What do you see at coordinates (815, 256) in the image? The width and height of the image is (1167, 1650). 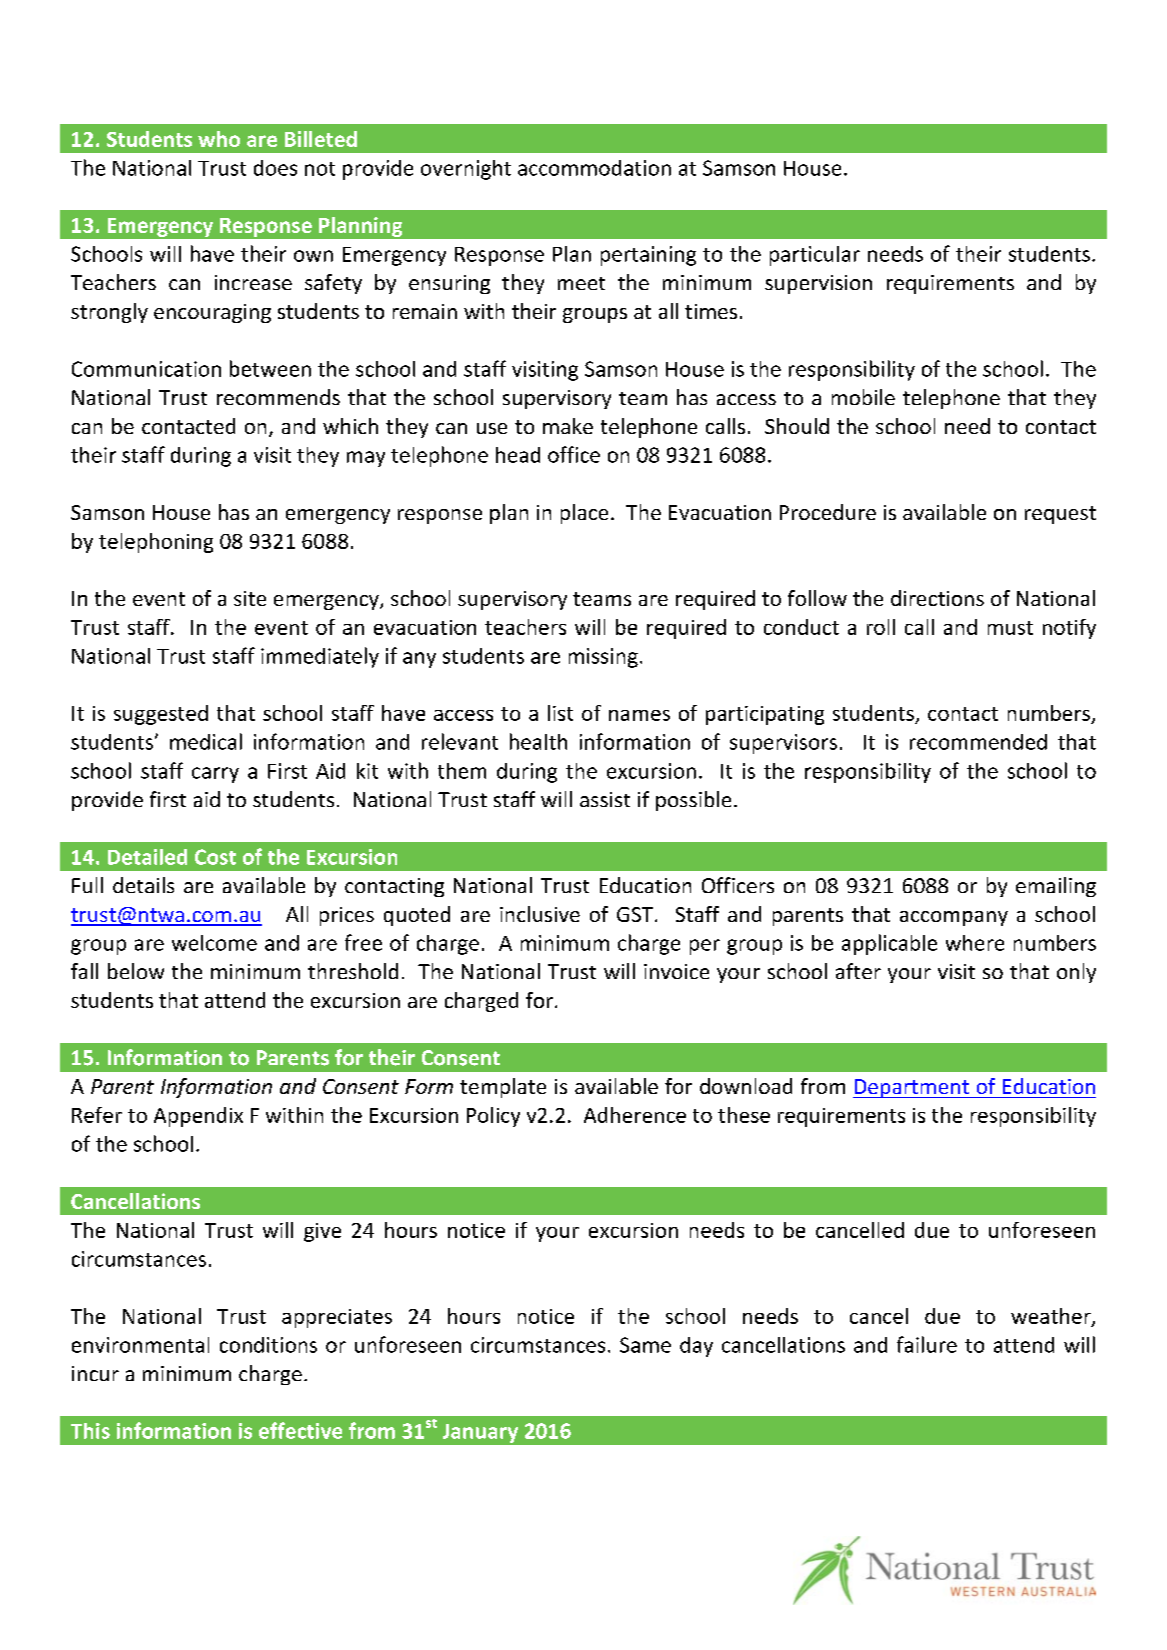 I see `particular` at bounding box center [815, 256].
